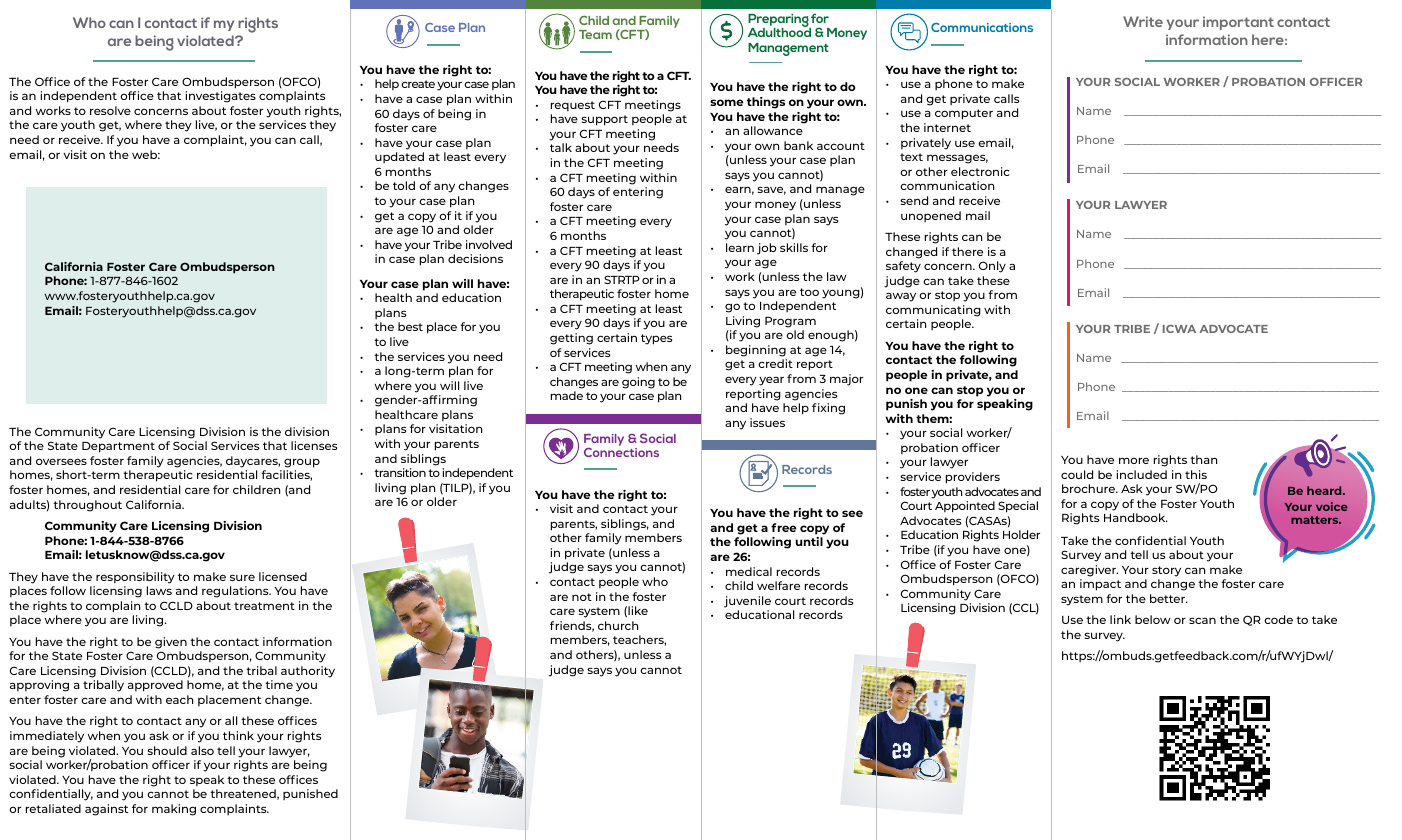 This page has height=840, width=1402. What do you see at coordinates (784, 527) in the page?
I see `free` at bounding box center [784, 527].
